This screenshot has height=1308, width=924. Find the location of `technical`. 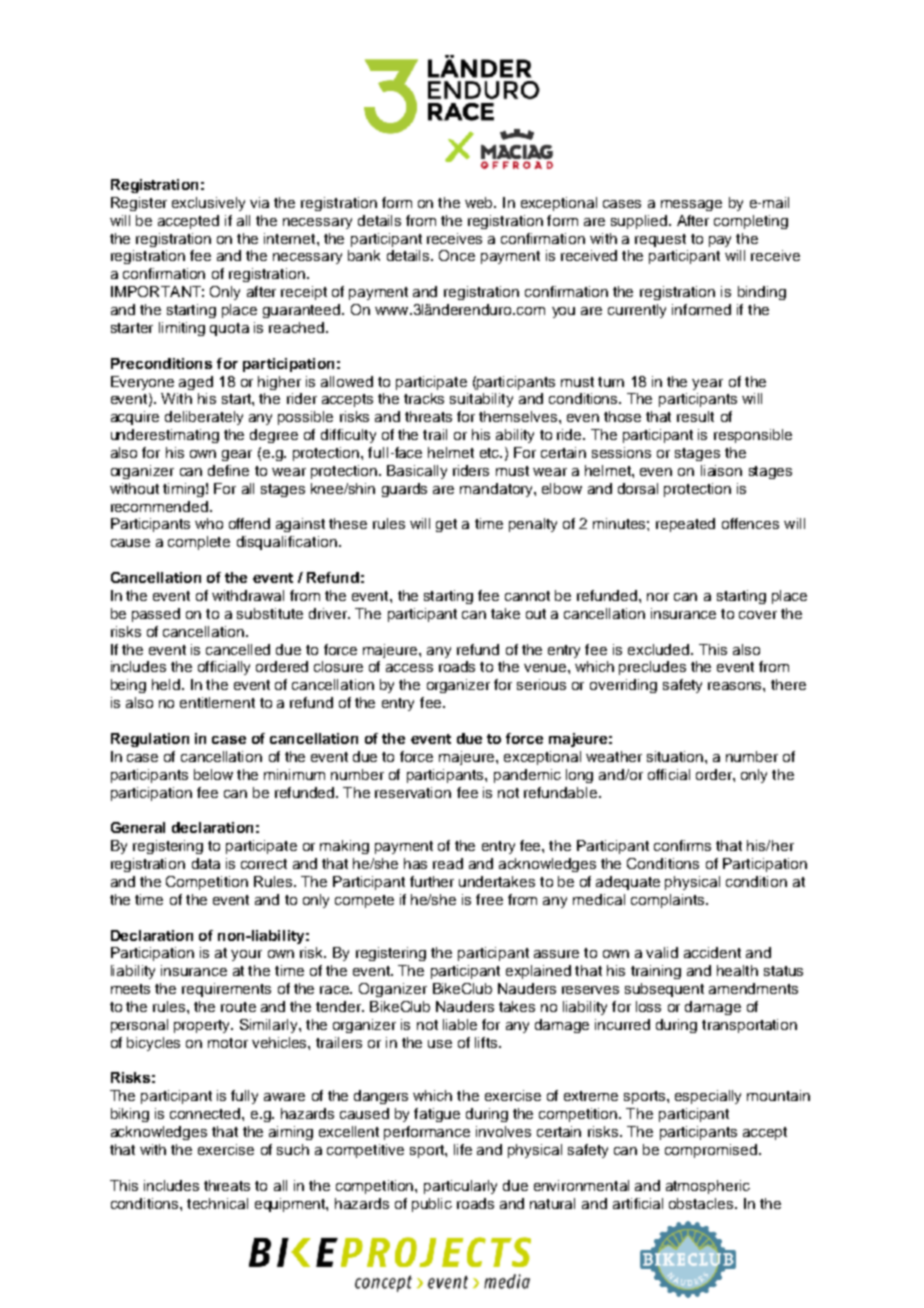

technical is located at coordinates (217, 1203).
